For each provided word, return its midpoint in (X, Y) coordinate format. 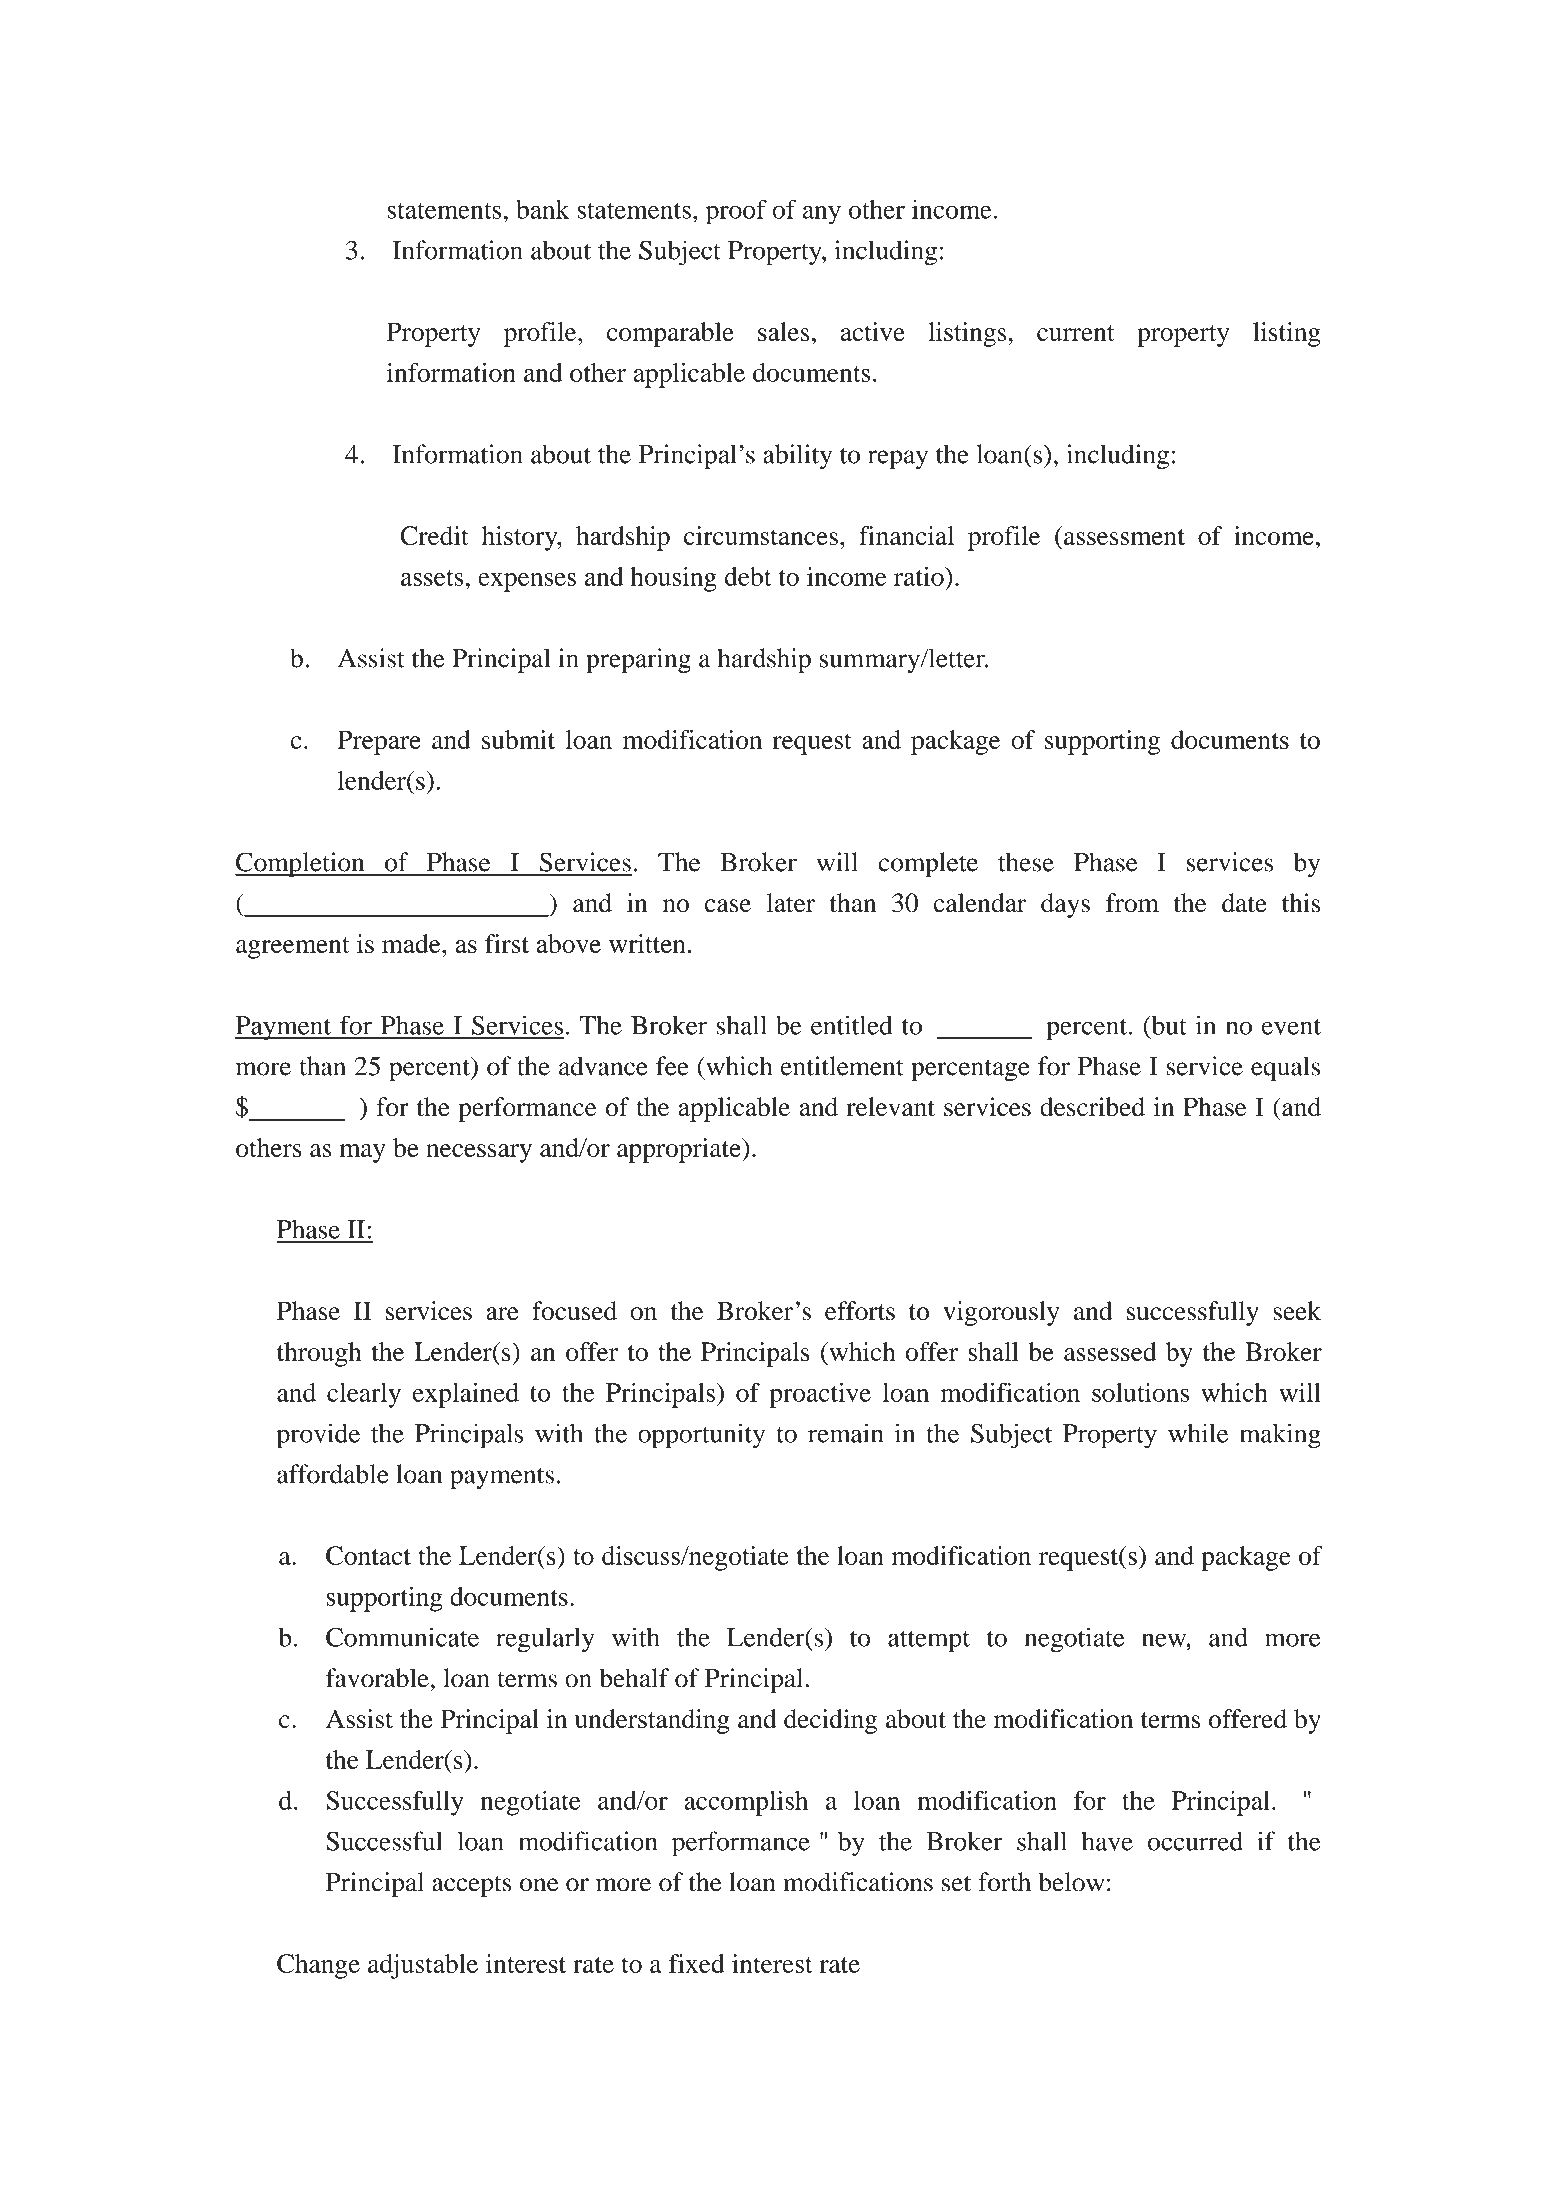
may (362, 1153)
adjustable (423, 1966)
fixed (697, 1963)
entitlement (842, 1066)
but (1168, 1025)
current (1075, 333)
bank (543, 209)
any (822, 215)
